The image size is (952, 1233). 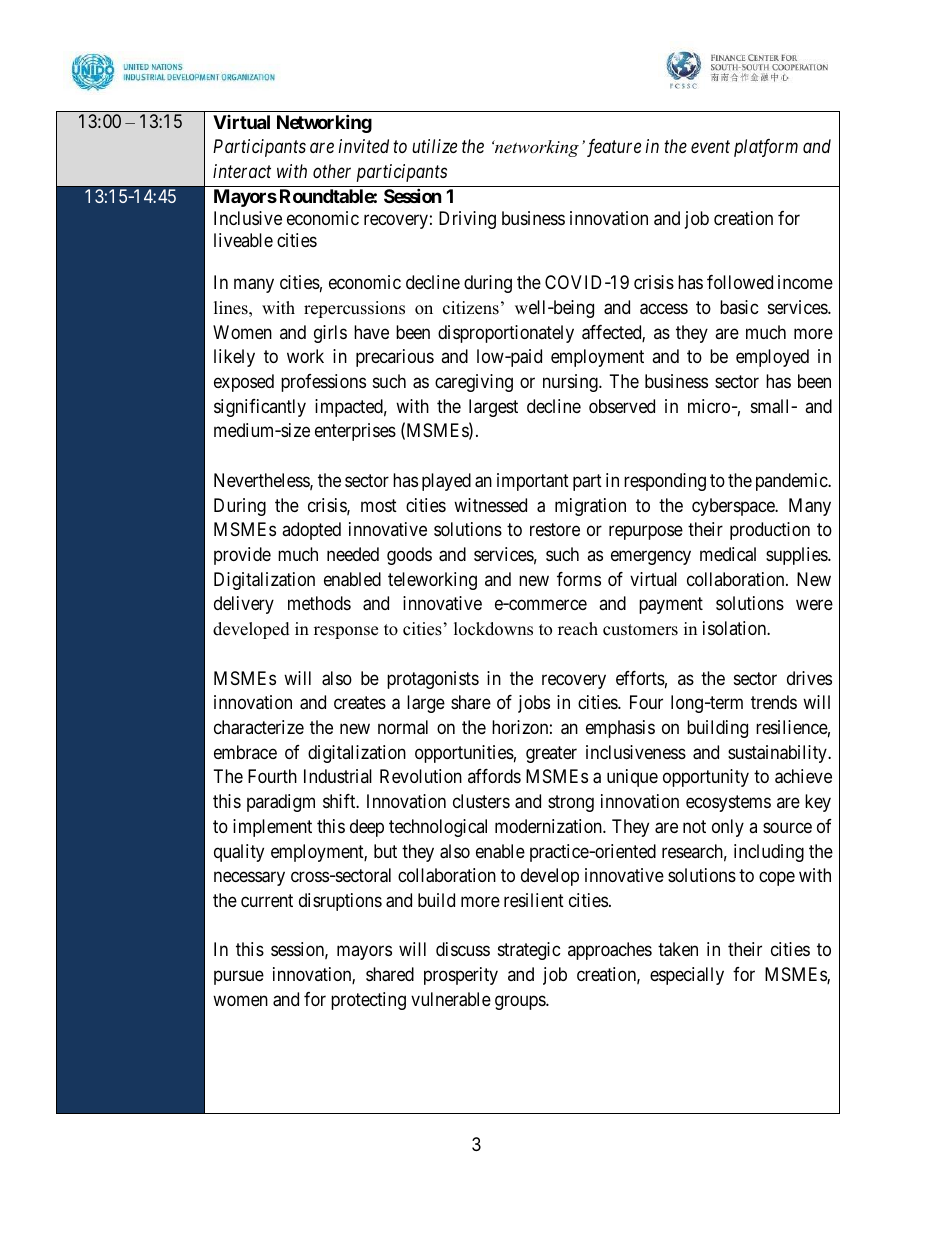 I want to click on other, so click(x=332, y=171).
